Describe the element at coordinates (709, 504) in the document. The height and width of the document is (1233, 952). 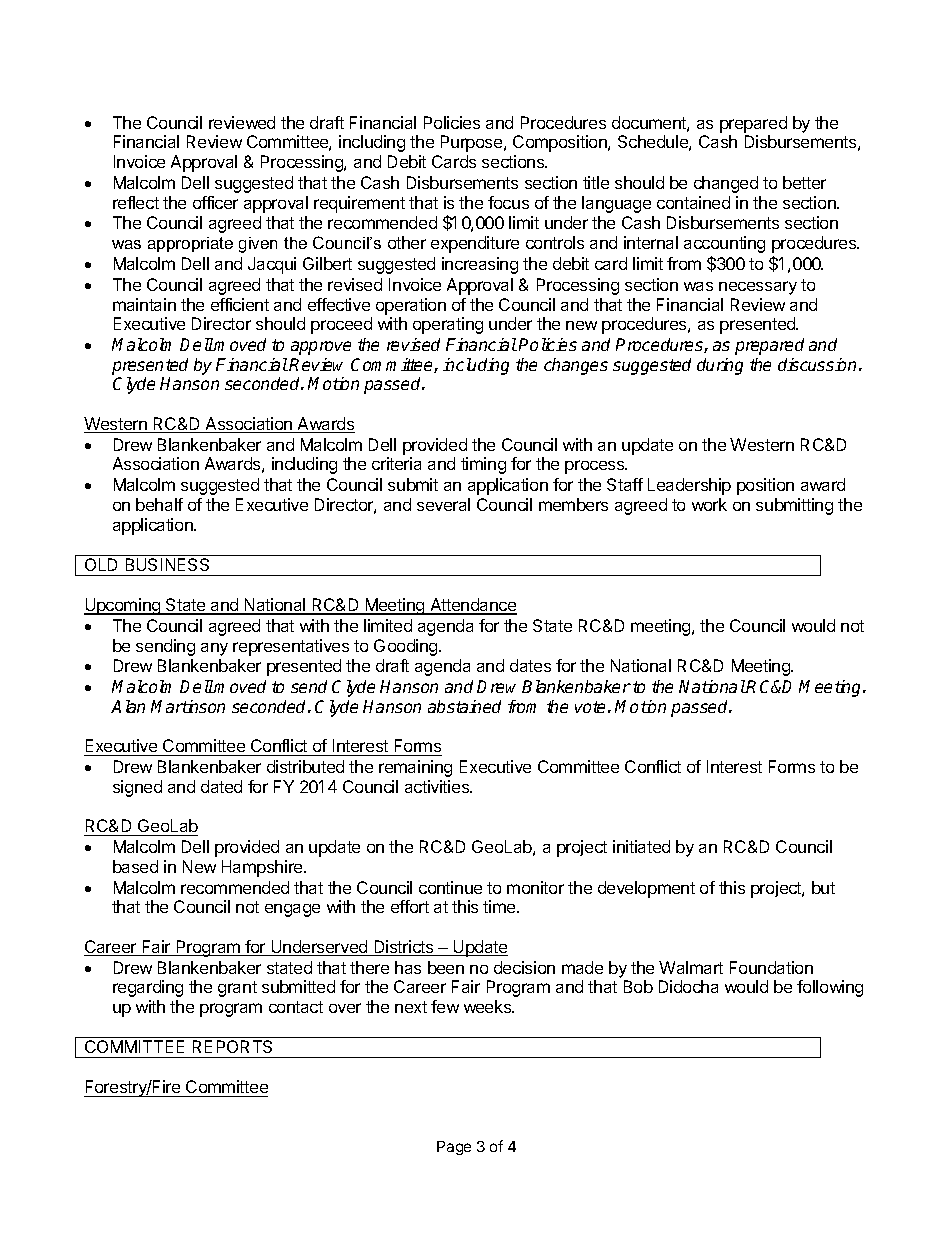
I see `work` at that location.
